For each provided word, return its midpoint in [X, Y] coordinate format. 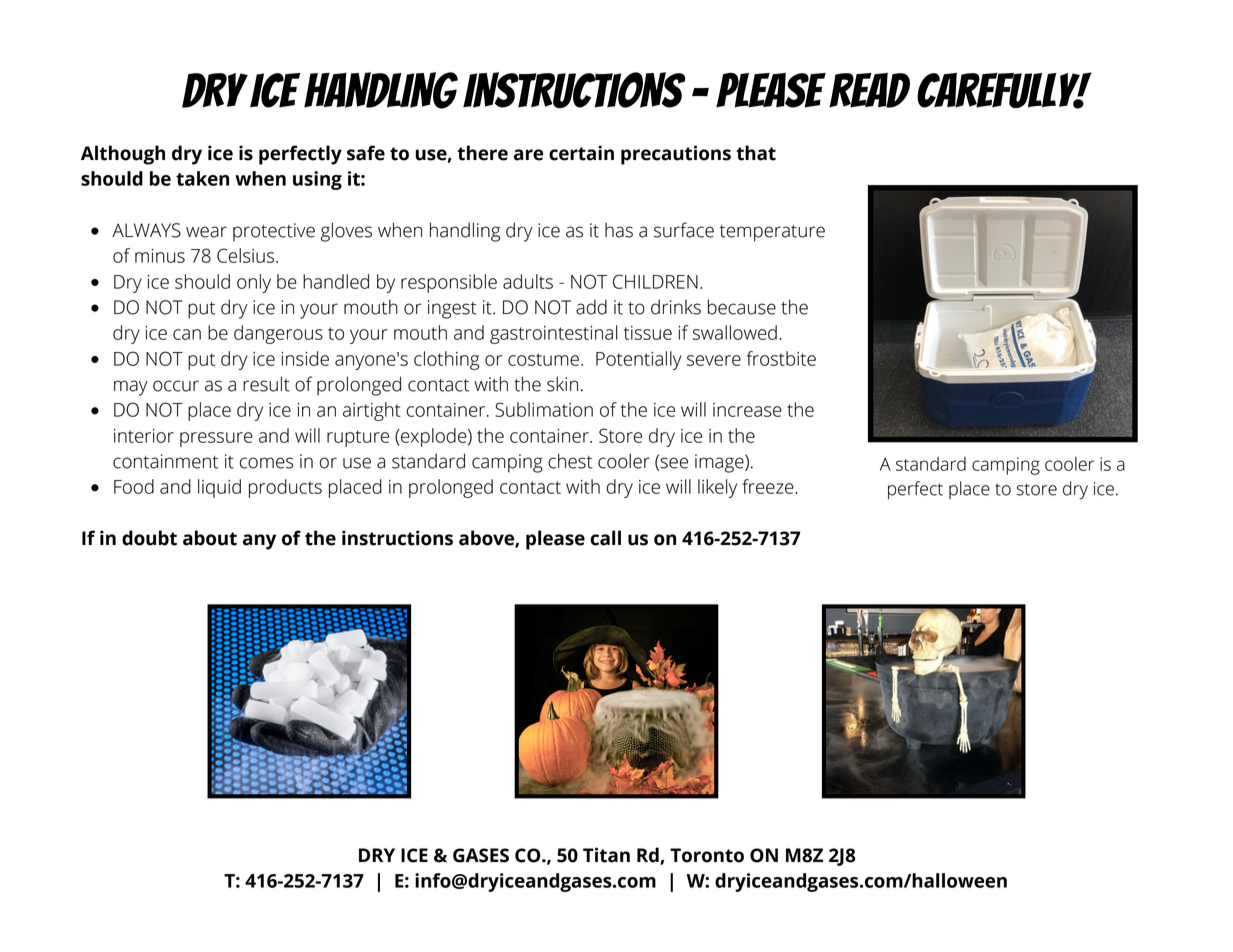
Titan [606, 855]
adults [528, 281]
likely [717, 488]
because [742, 307]
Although [123, 155]
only [254, 283]
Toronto [707, 855]
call [605, 538]
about [210, 538]
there [482, 153]
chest [570, 461]
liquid [219, 488]
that [756, 153]
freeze [768, 486]
